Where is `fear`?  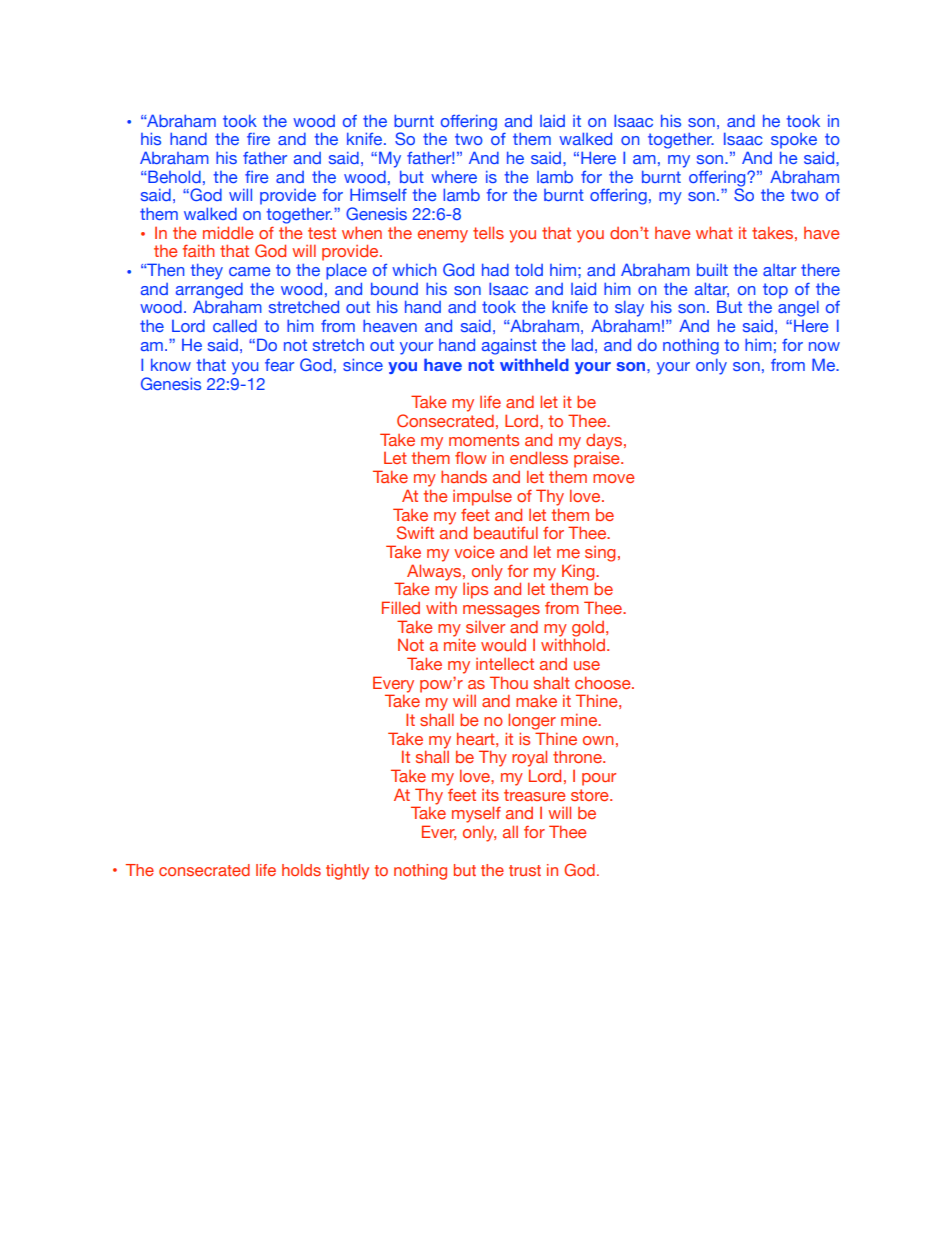 fear is located at coordinates (279, 365).
